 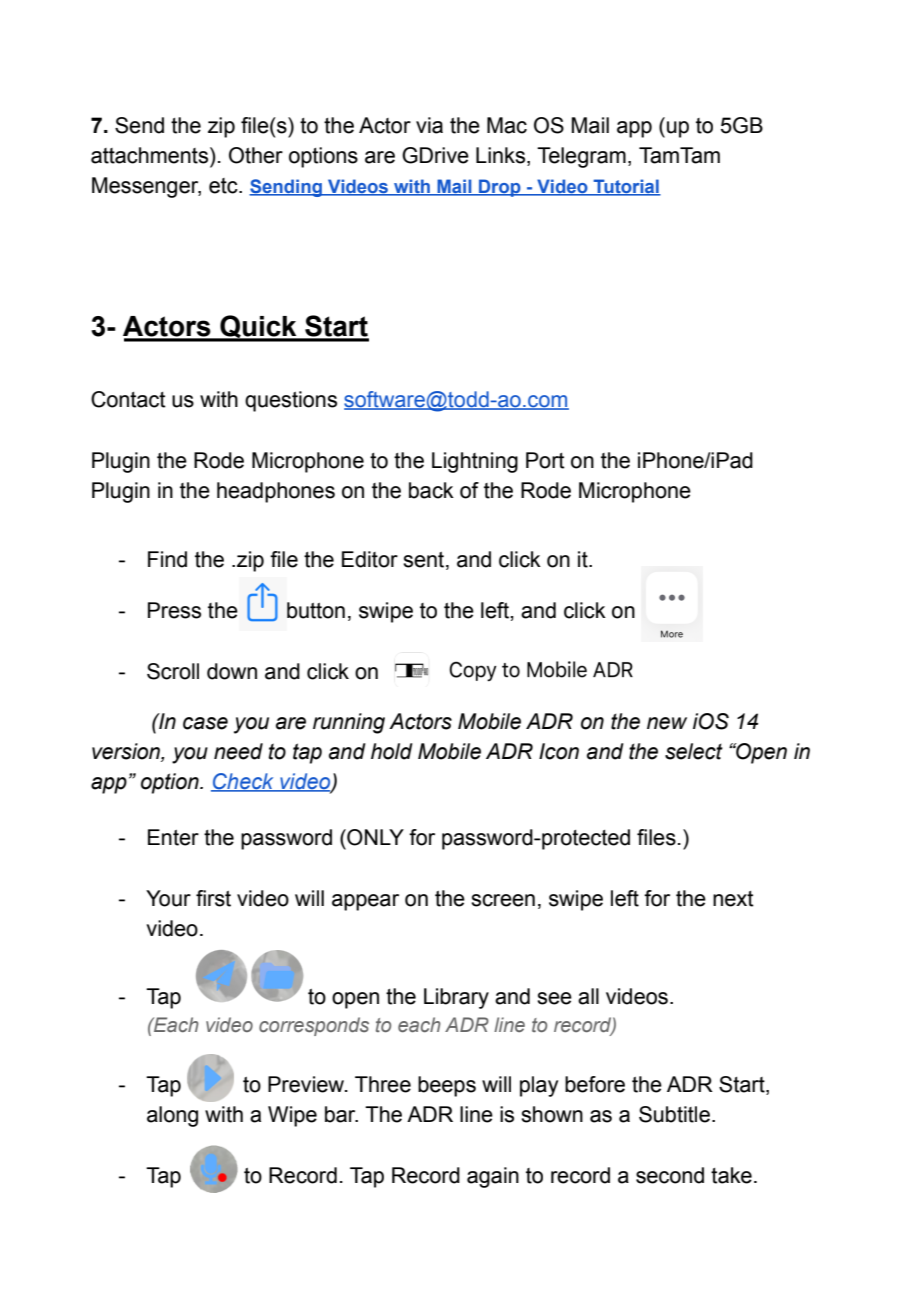 What do you see at coordinates (670, 1175) in the page?
I see `second` at bounding box center [670, 1175].
